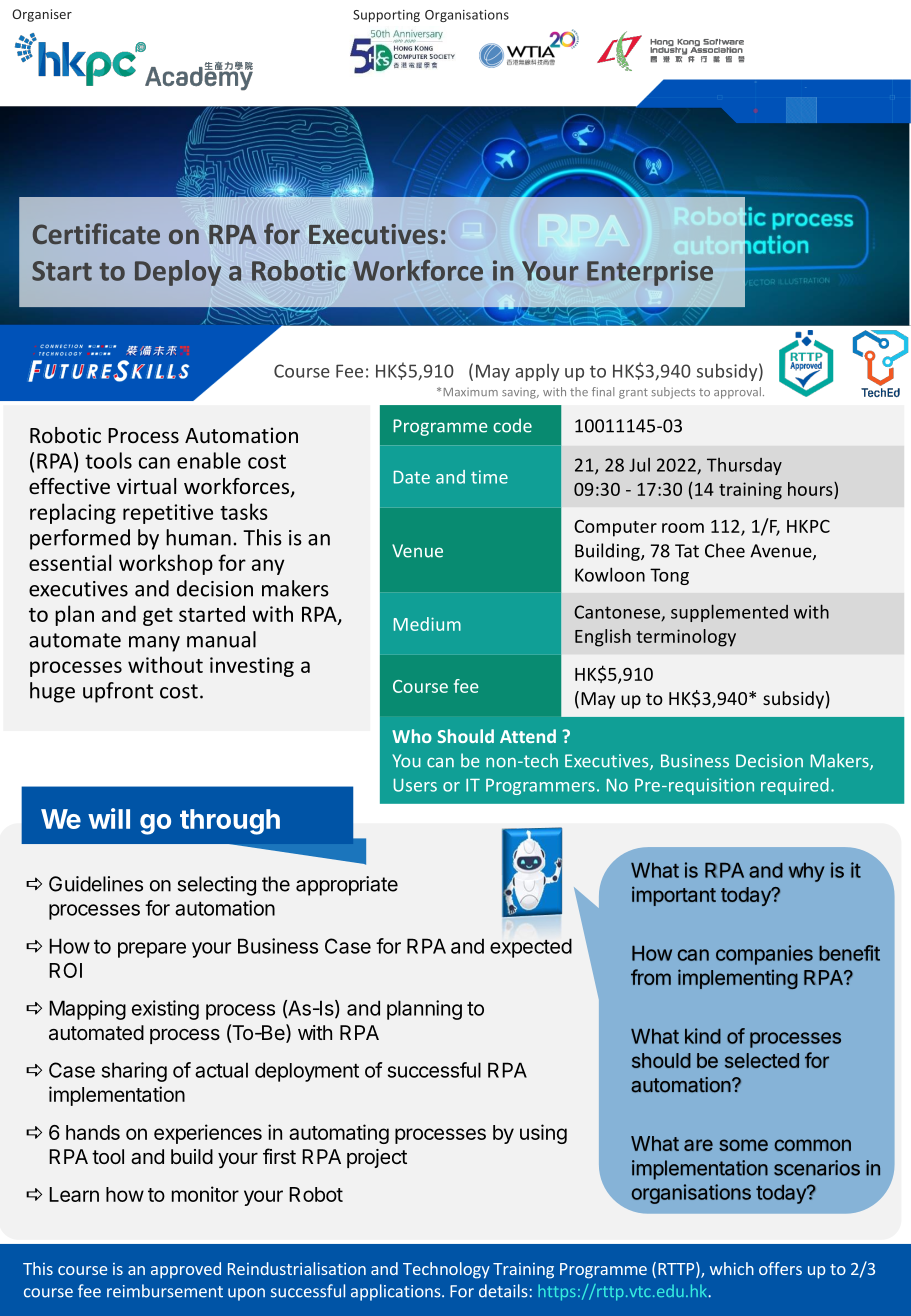  I want to click on supplemented, so click(729, 613).
